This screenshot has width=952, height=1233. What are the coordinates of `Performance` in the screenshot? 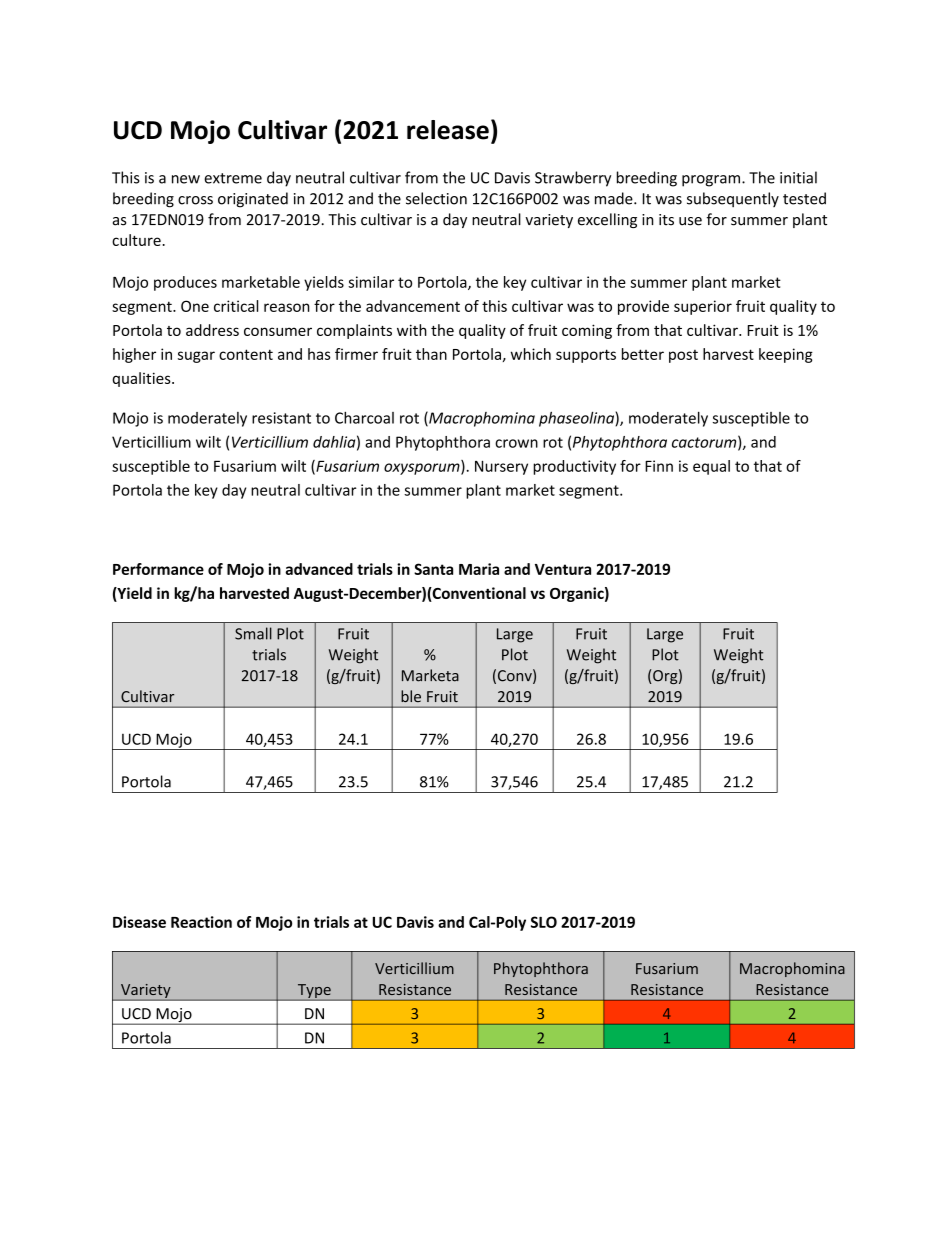 It's located at (158, 569).
